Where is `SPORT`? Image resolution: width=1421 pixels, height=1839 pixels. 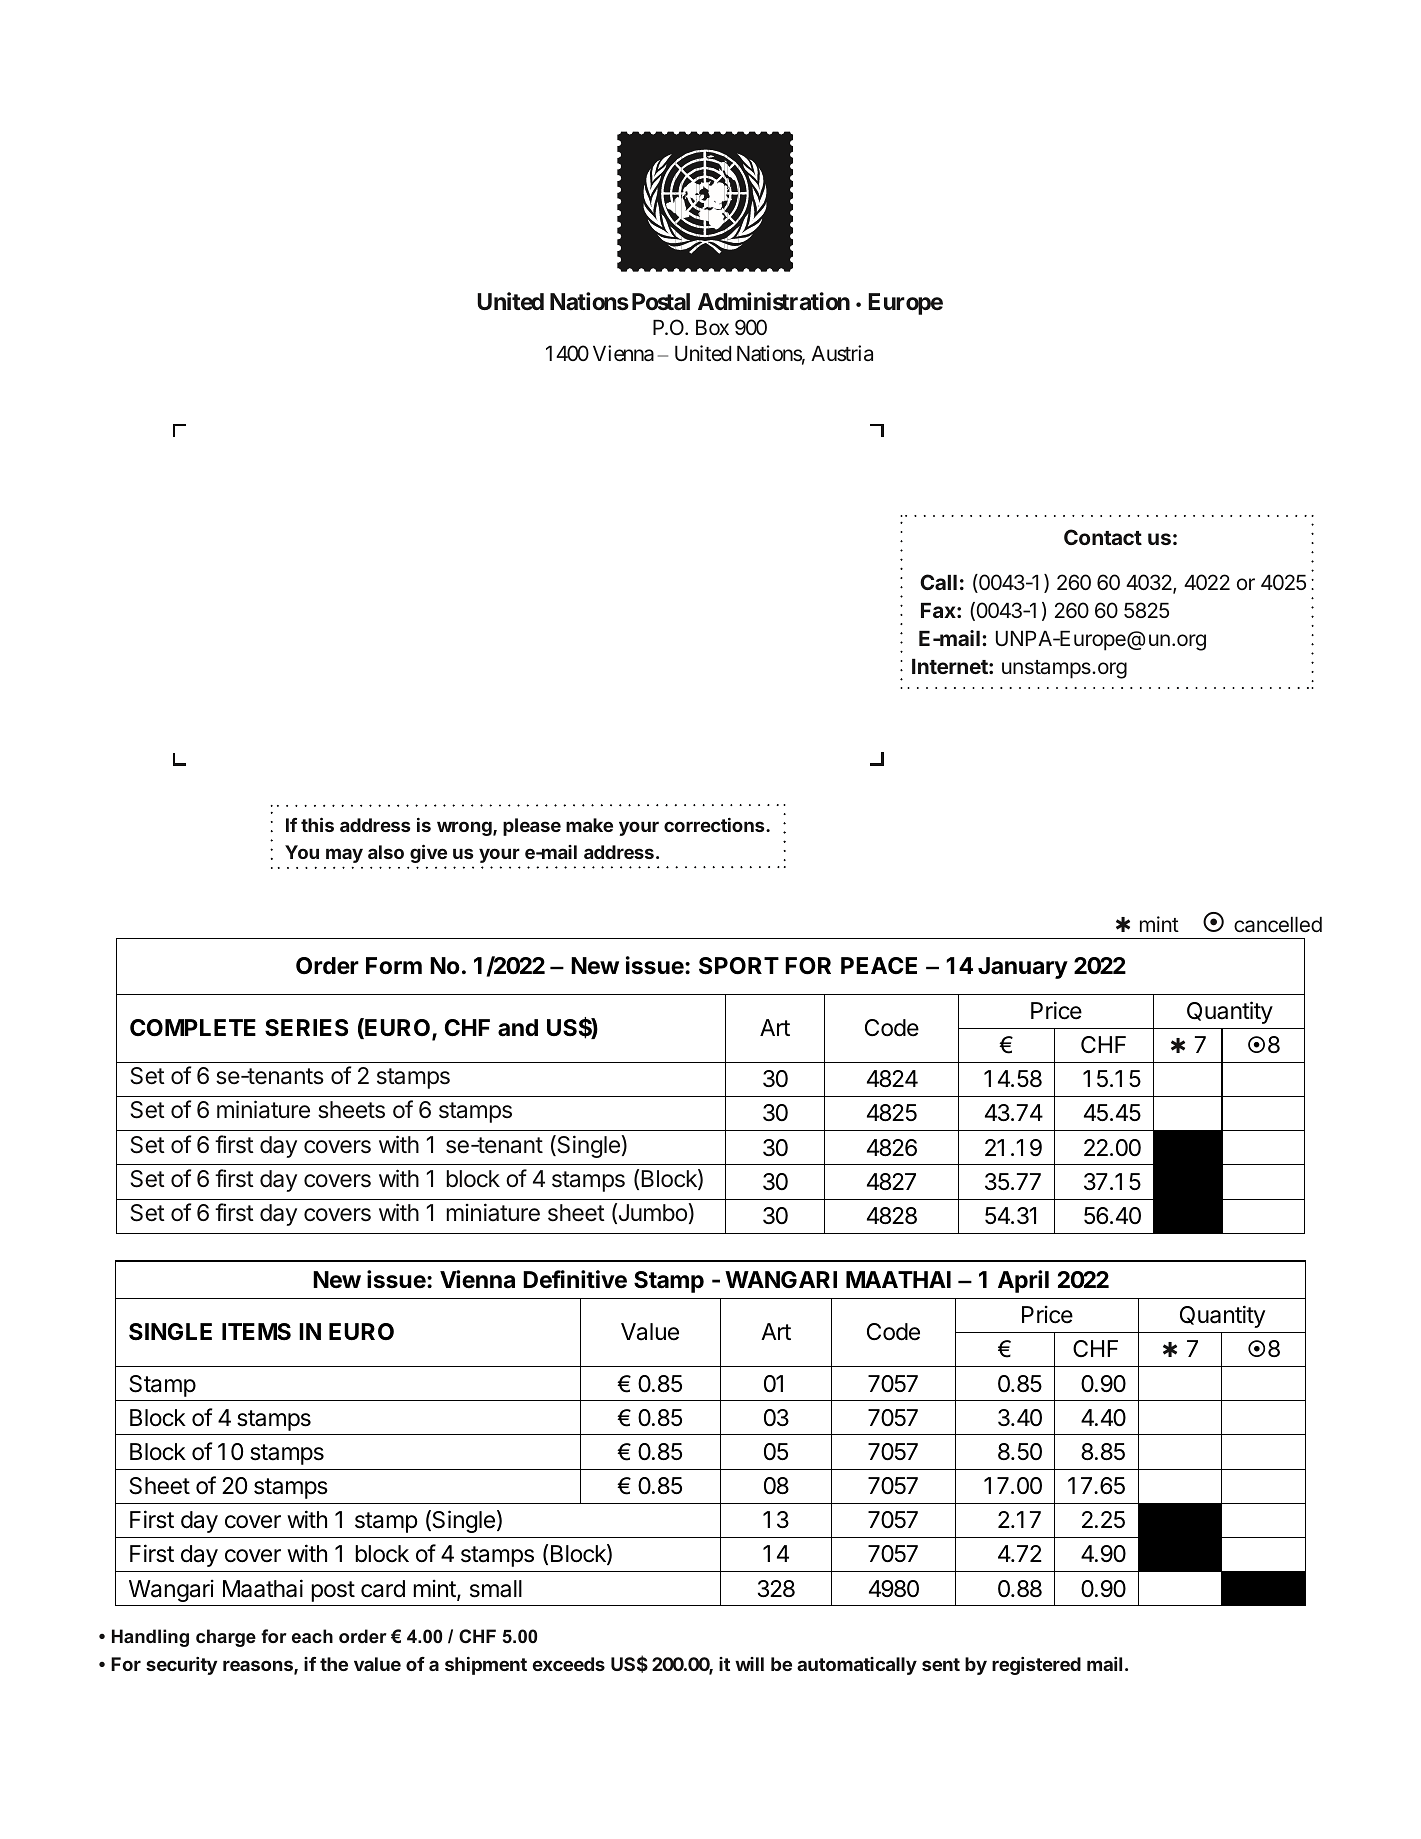 SPORT is located at coordinates (739, 966).
